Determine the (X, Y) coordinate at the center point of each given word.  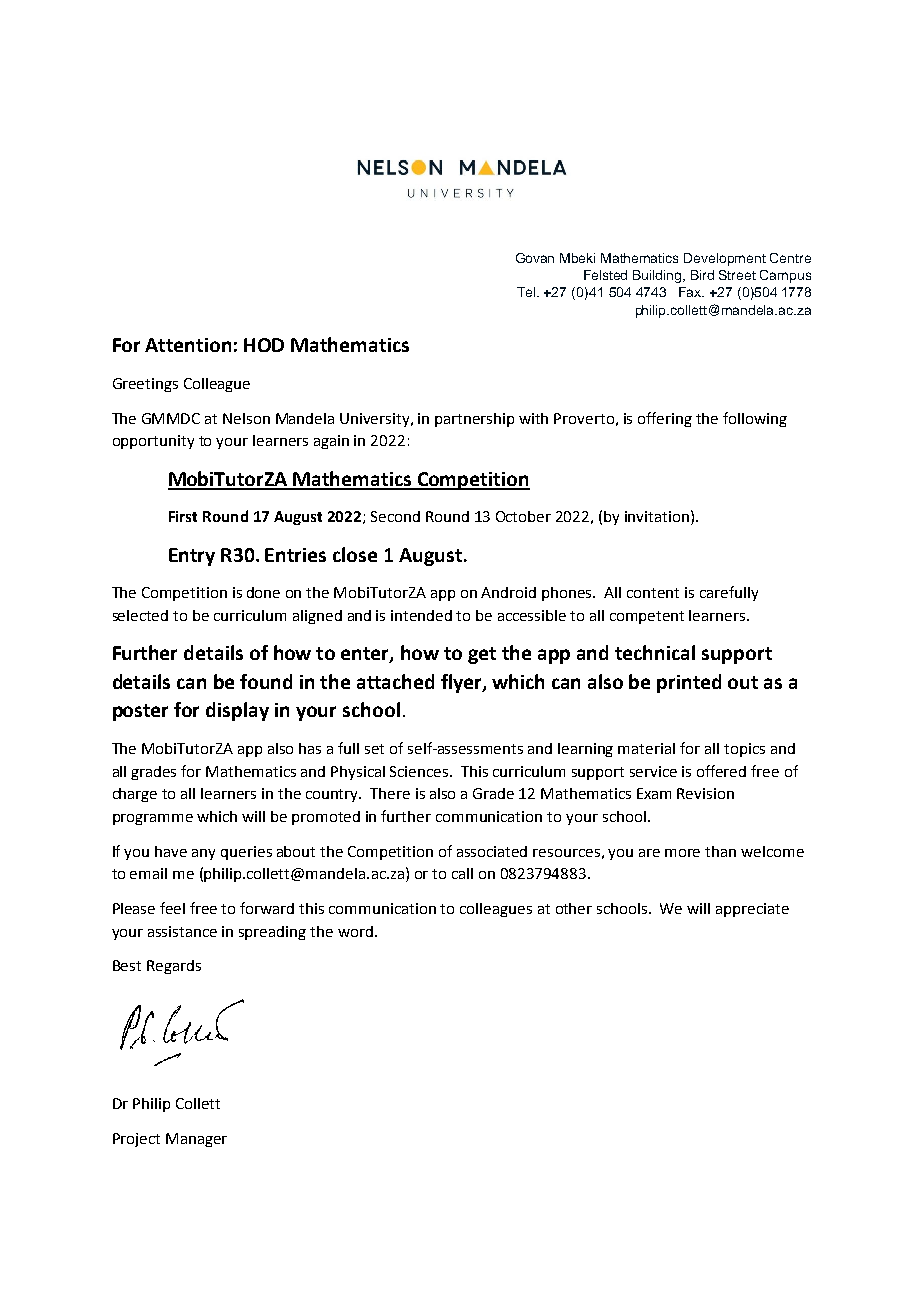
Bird (702, 275)
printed (689, 683)
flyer (462, 683)
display (237, 711)
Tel (527, 292)
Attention (188, 345)
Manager (196, 1140)
